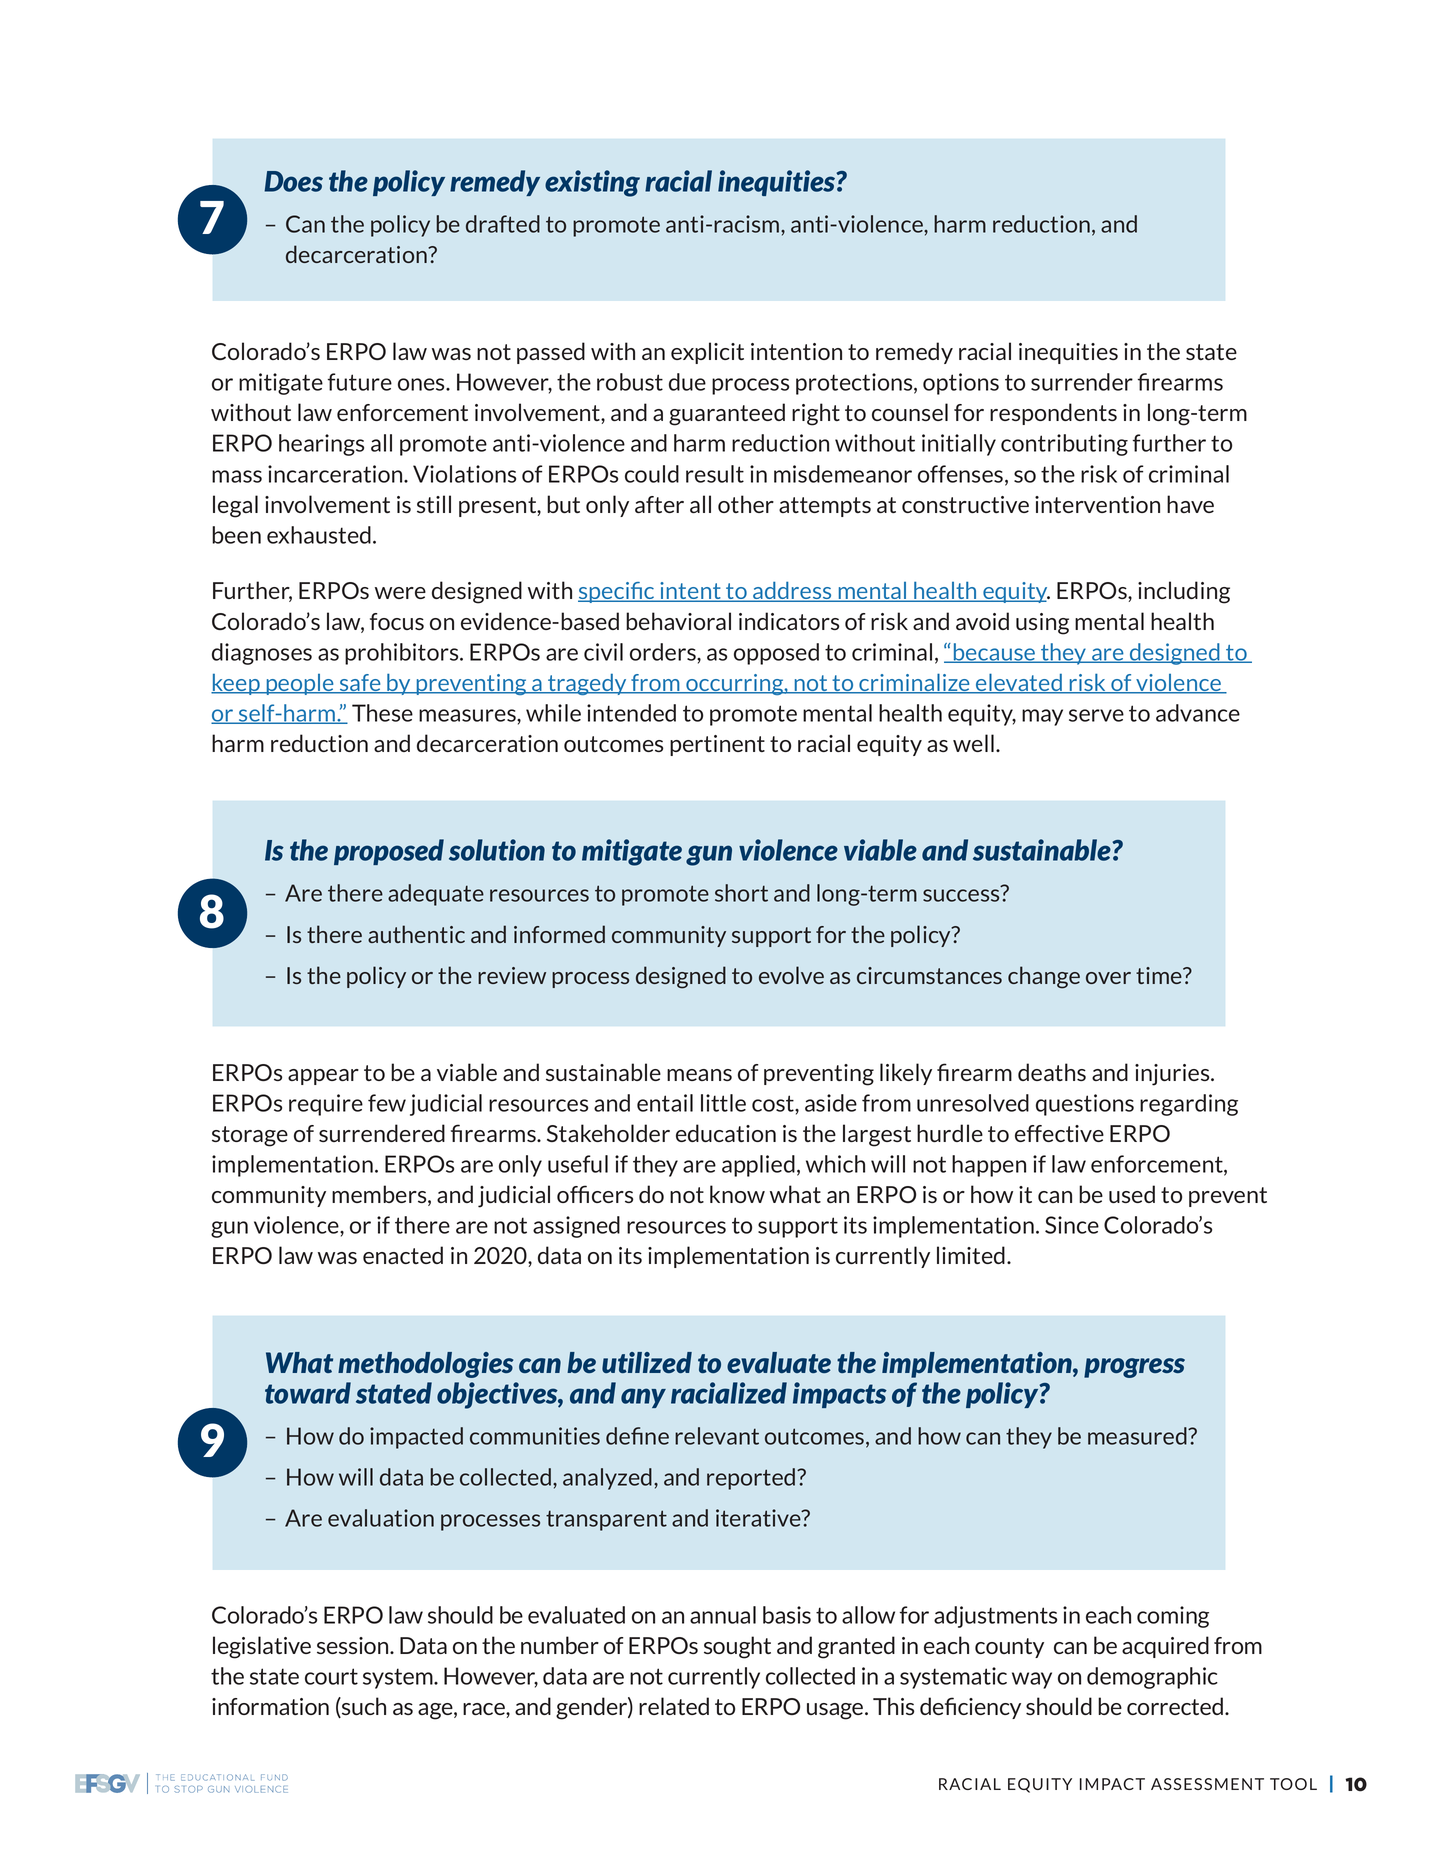 This image has height=1860, width=1437. What do you see at coordinates (1184, 592) in the image?
I see `including` at bounding box center [1184, 592].
